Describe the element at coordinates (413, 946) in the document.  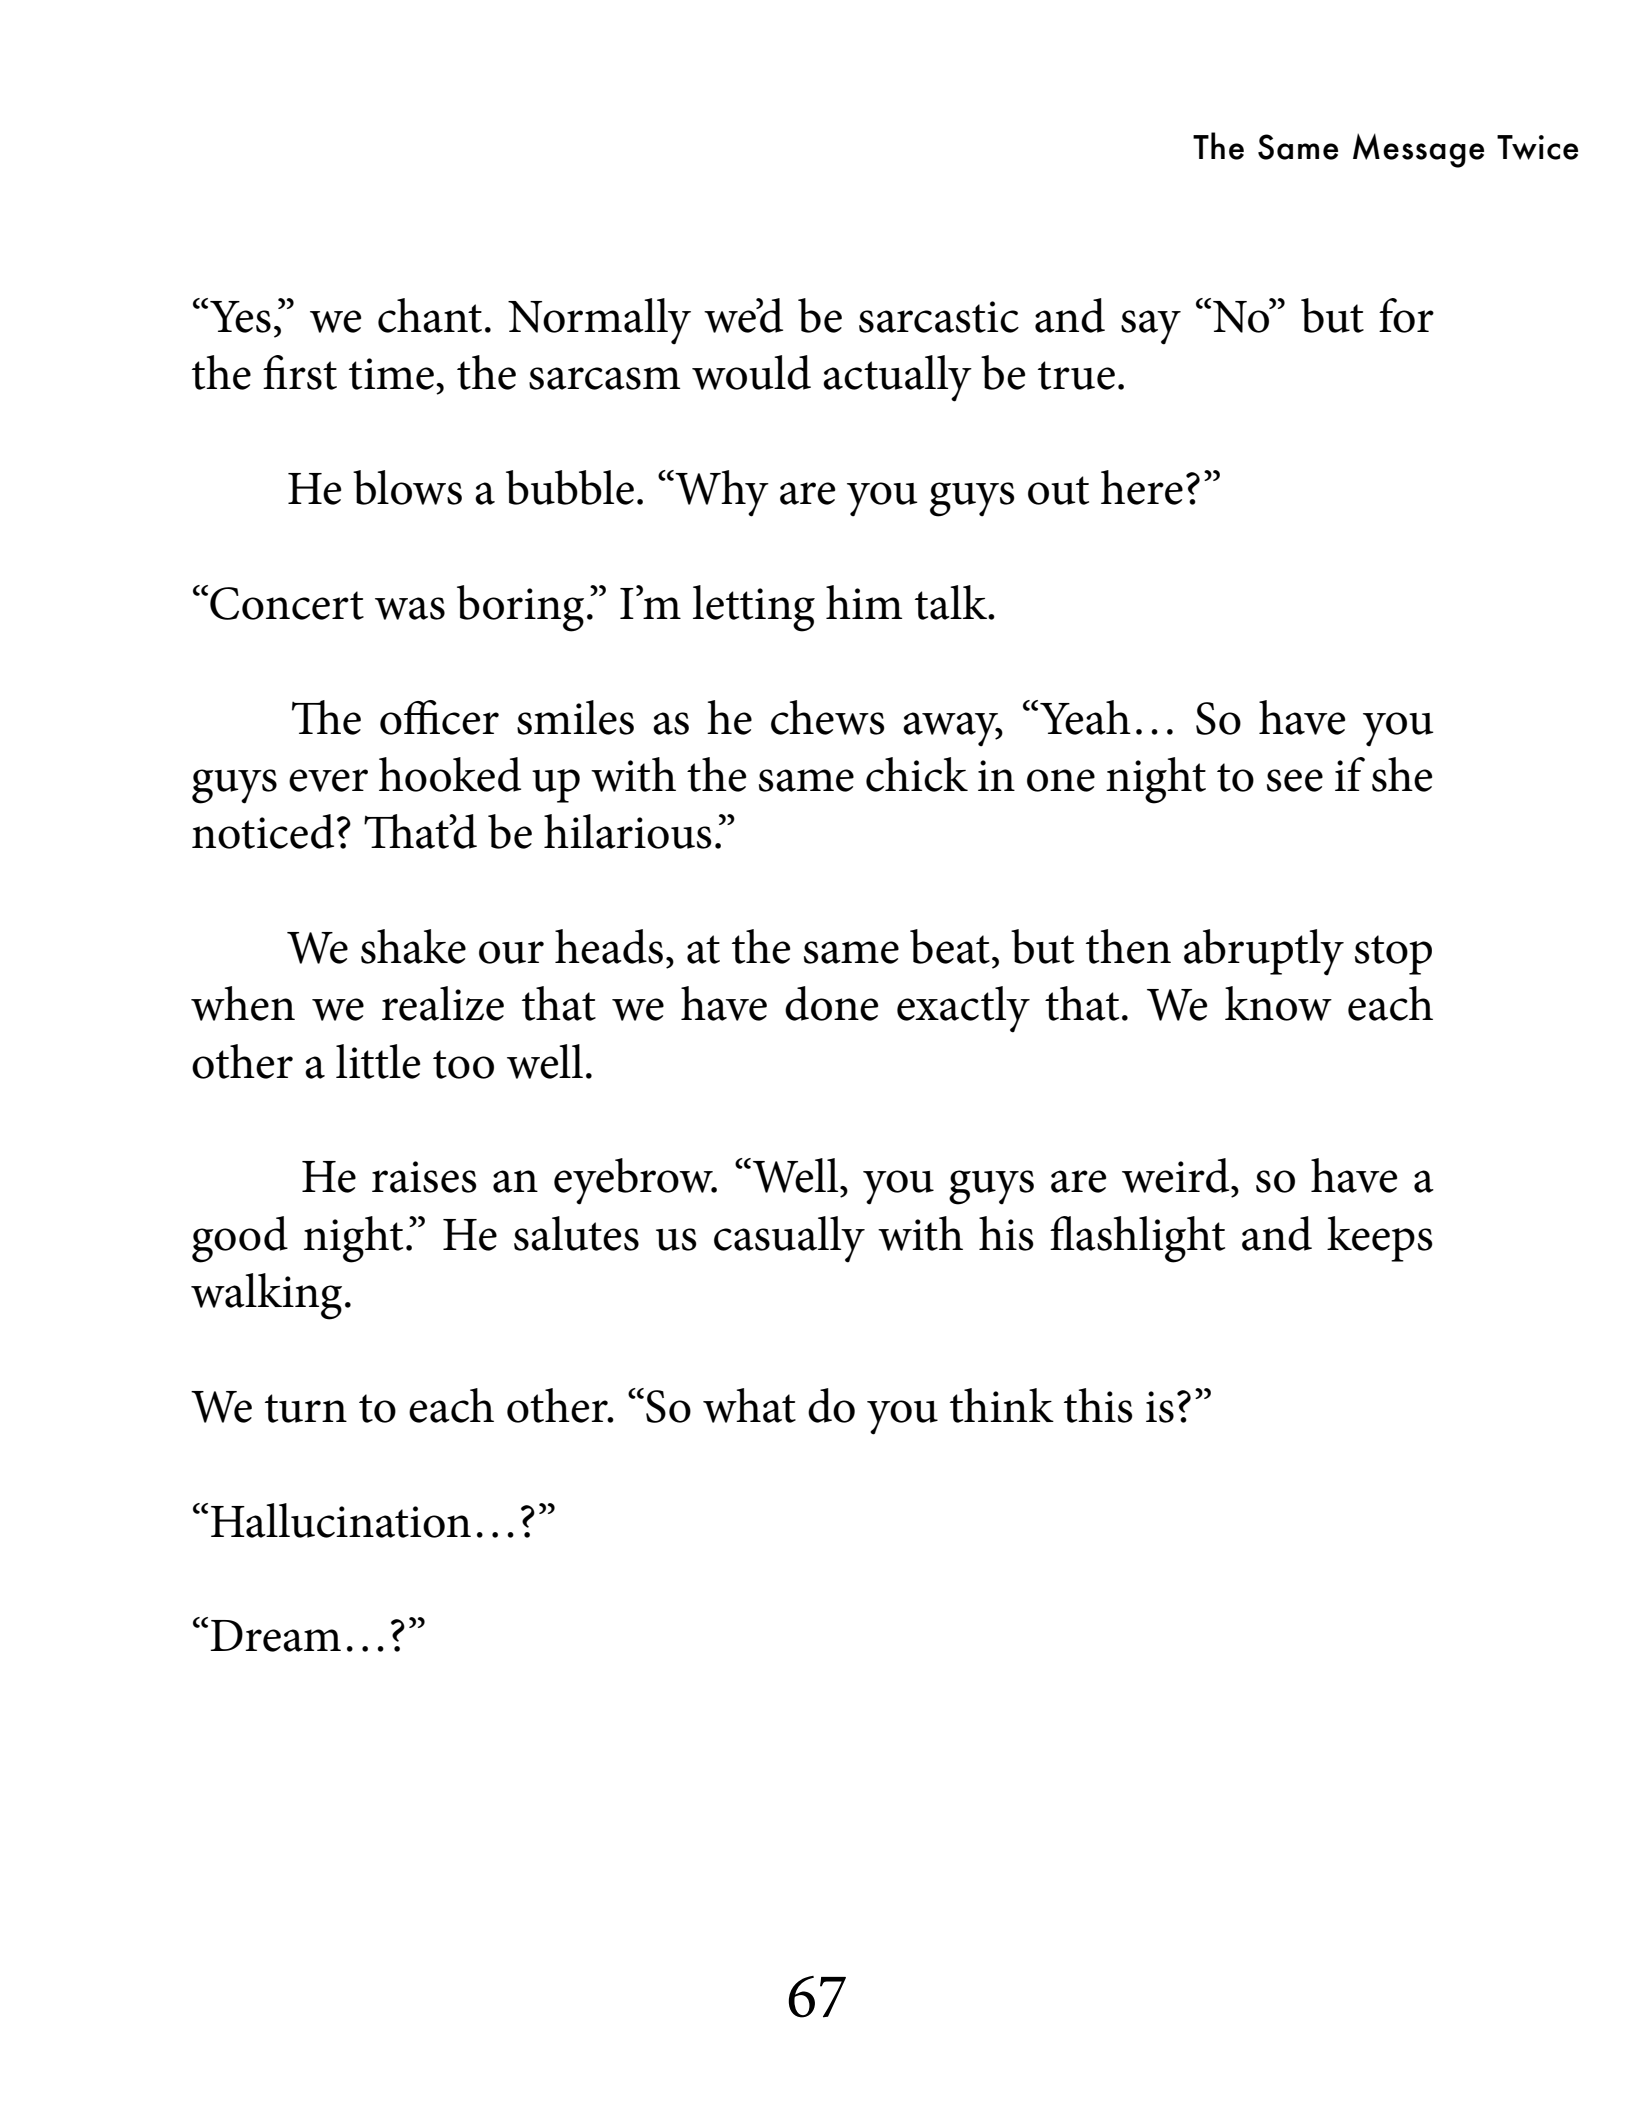
I see `shake` at that location.
